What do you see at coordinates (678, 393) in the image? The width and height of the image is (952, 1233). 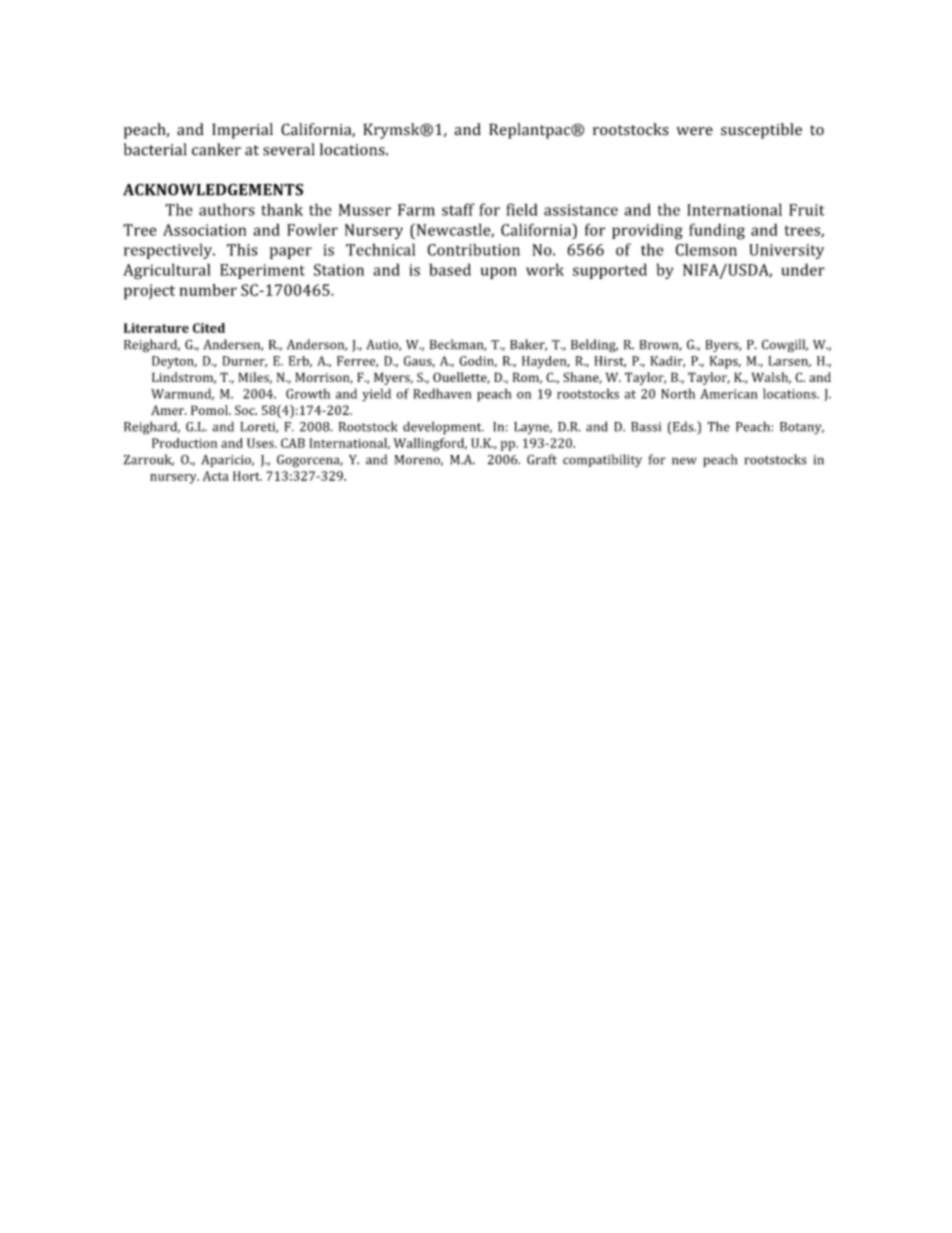 I see `North` at bounding box center [678, 393].
